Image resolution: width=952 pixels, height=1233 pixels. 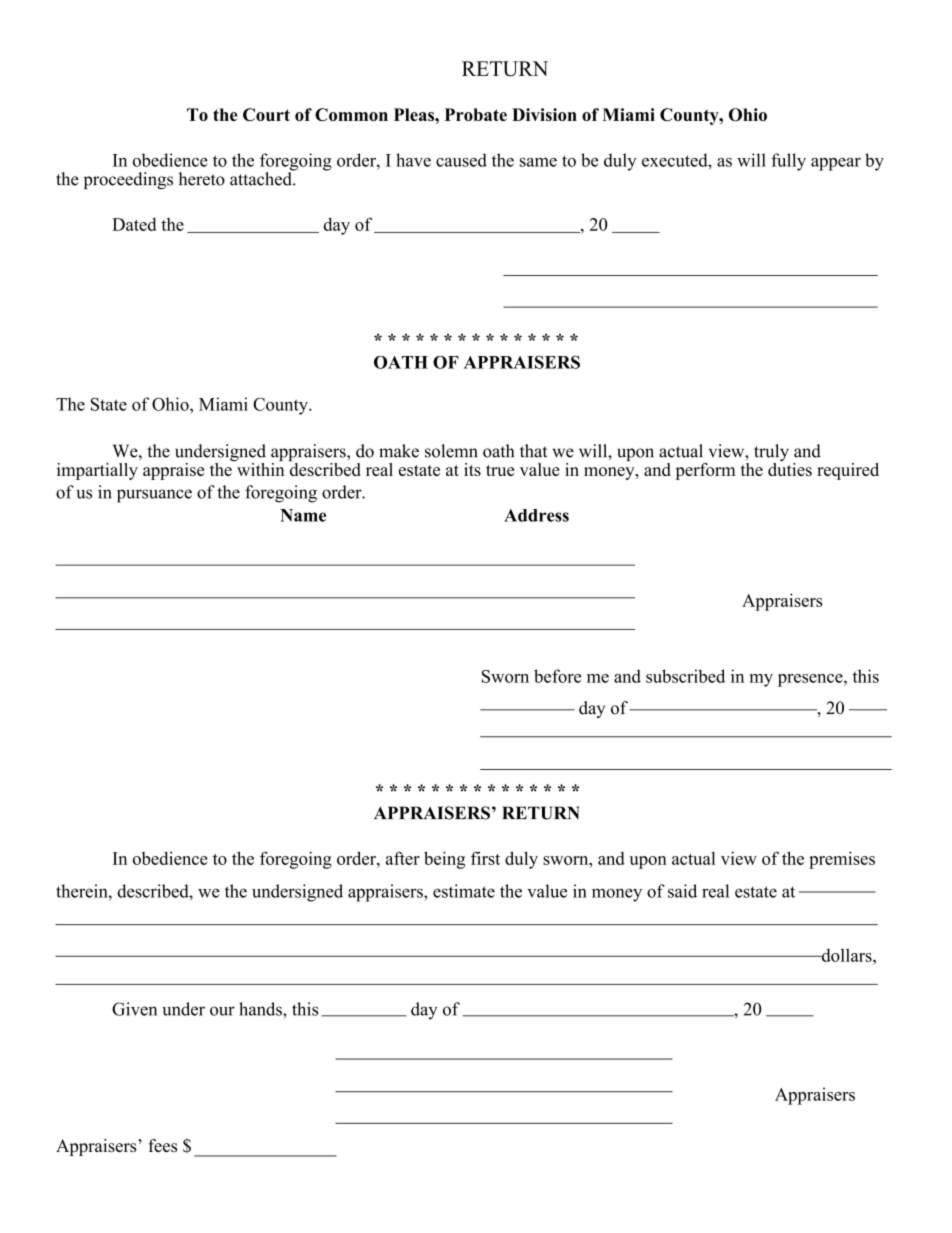 What do you see at coordinates (162, 1145) in the screenshot?
I see `fees` at bounding box center [162, 1145].
